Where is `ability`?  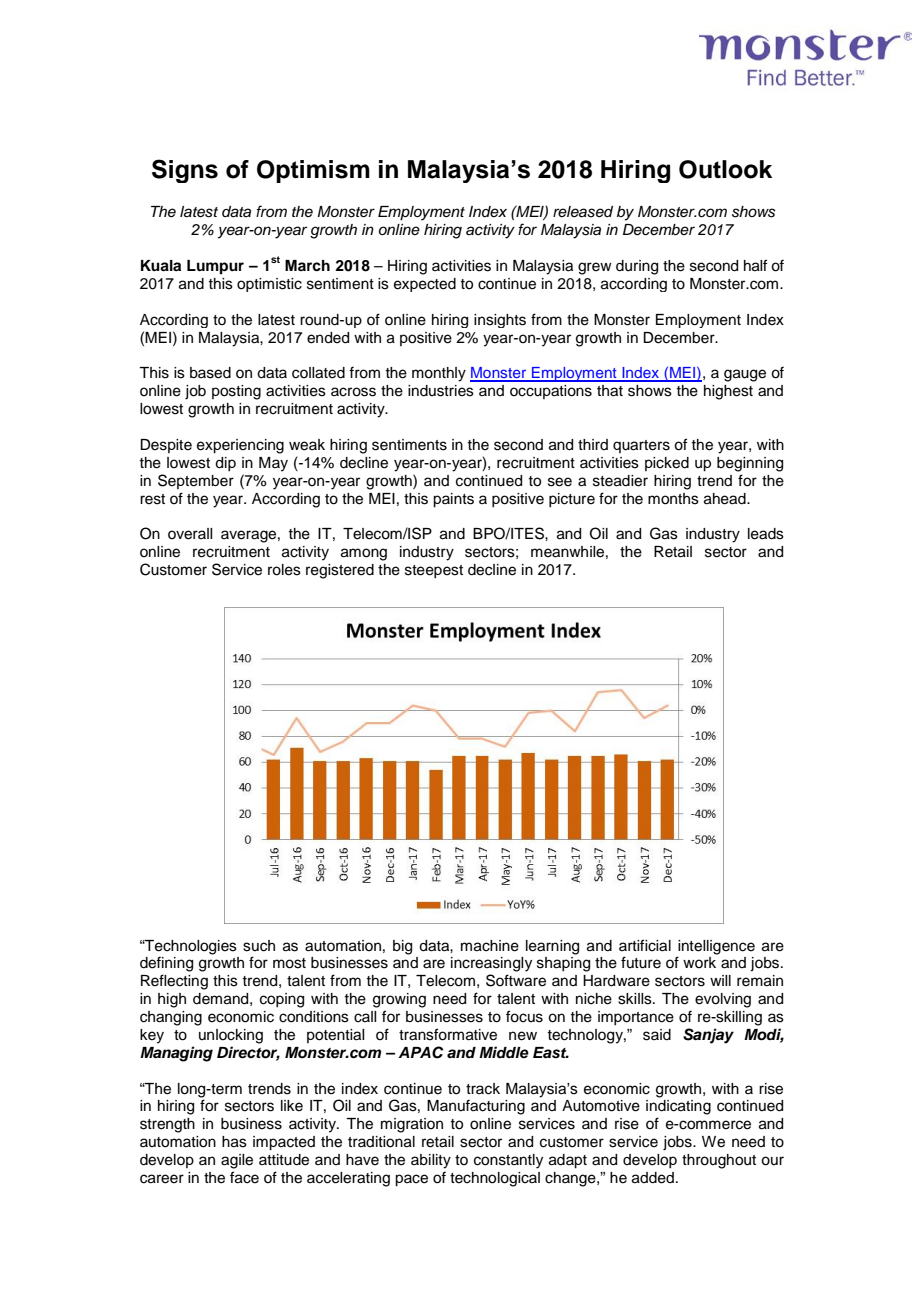 ability is located at coordinates (431, 1161).
